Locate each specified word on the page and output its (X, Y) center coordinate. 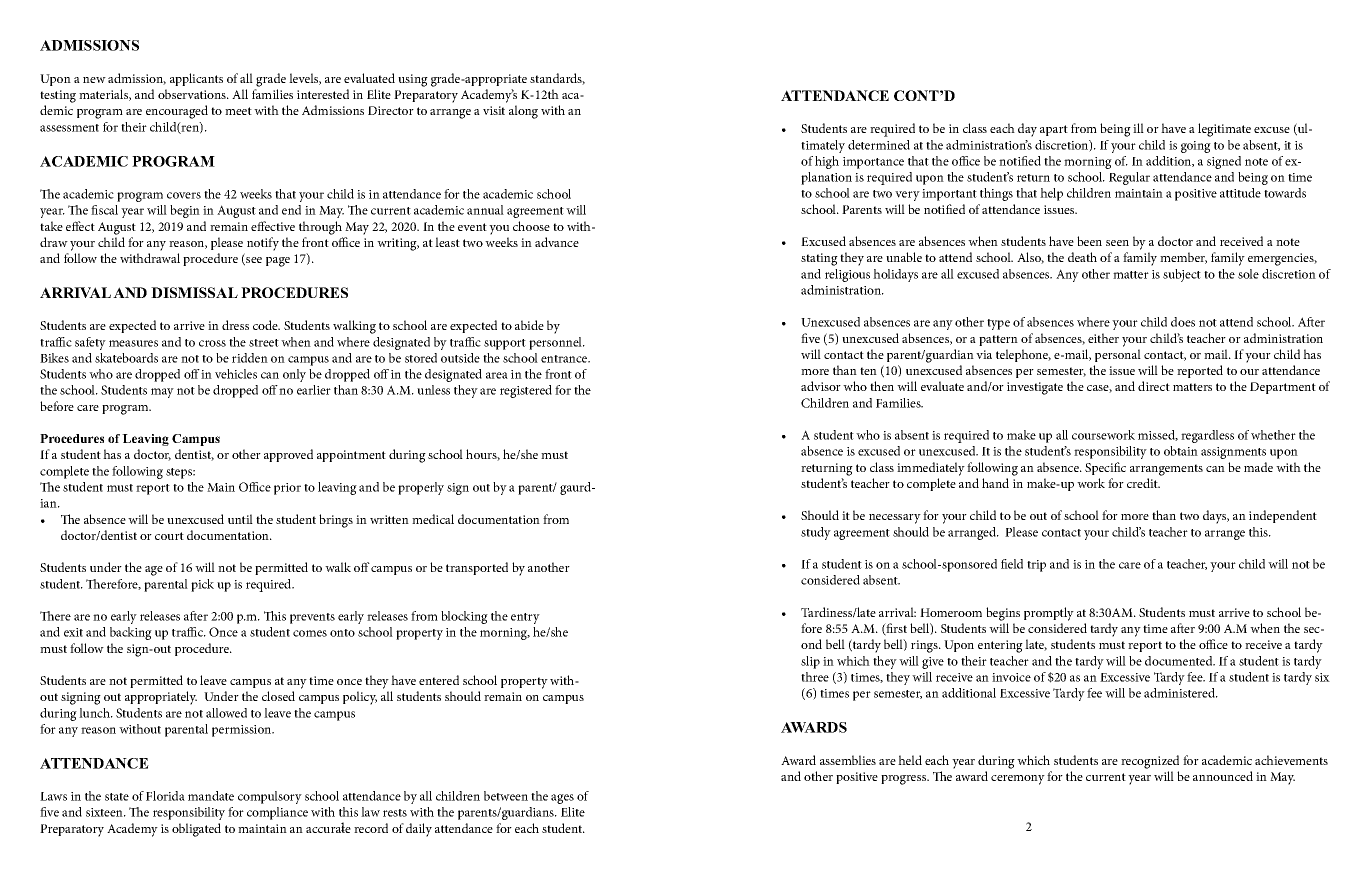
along (523, 112)
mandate (211, 796)
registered (526, 391)
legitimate (1224, 130)
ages (562, 799)
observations (193, 94)
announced (1223, 776)
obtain (1181, 451)
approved (288, 455)
